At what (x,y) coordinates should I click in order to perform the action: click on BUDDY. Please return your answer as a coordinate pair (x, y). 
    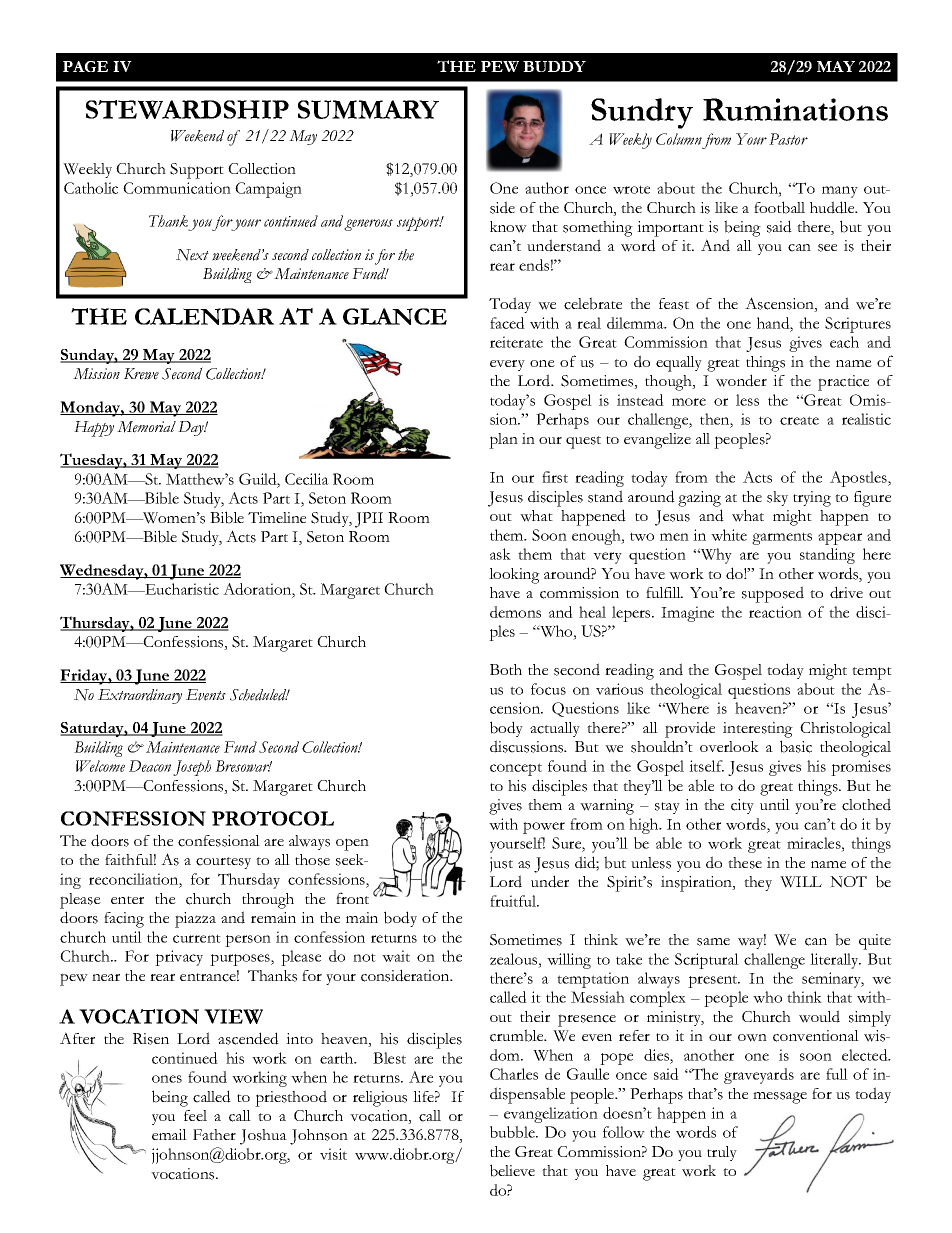
    Looking at the image, I should click on (554, 66).
